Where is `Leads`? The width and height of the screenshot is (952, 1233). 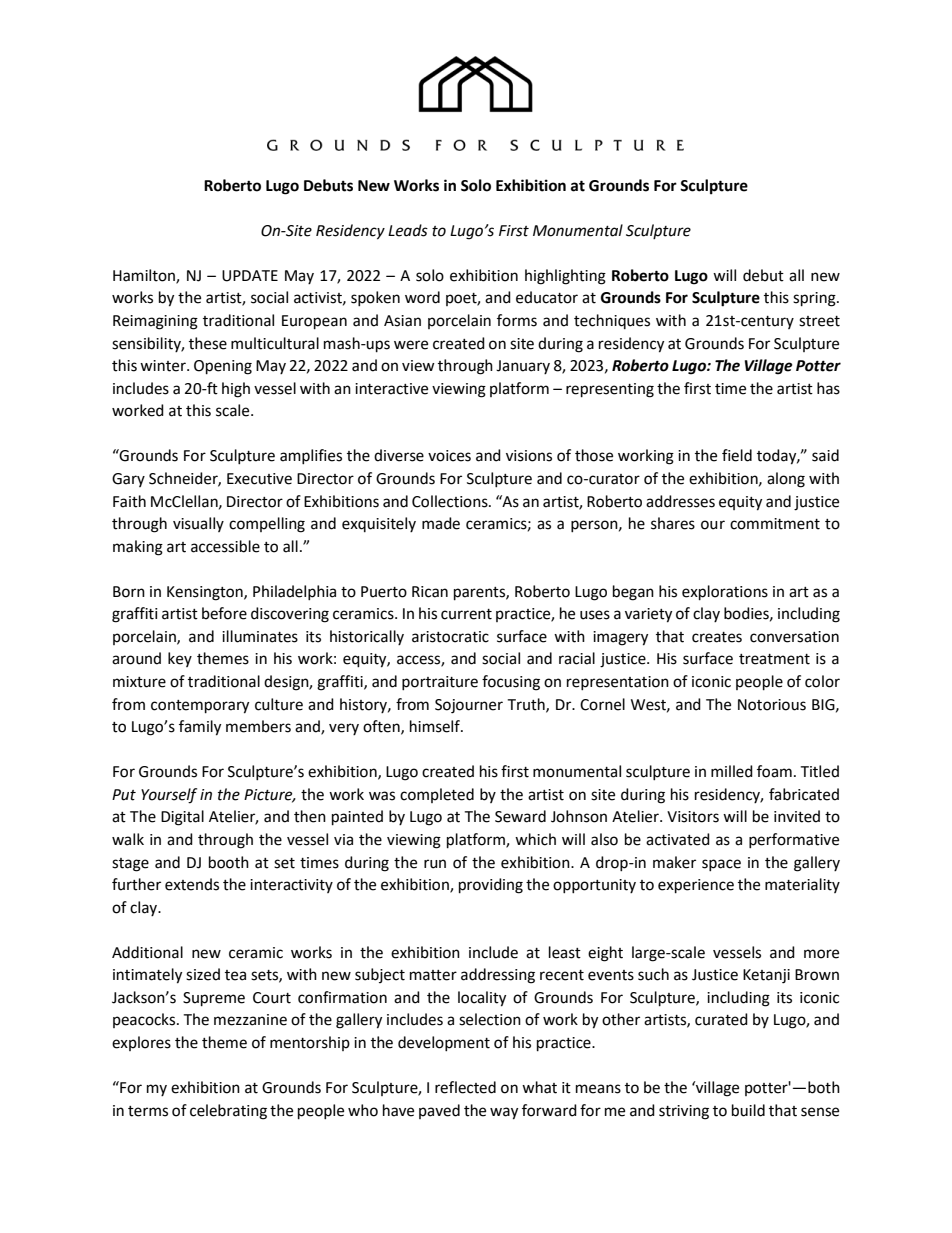 Leads is located at coordinates (408, 230).
